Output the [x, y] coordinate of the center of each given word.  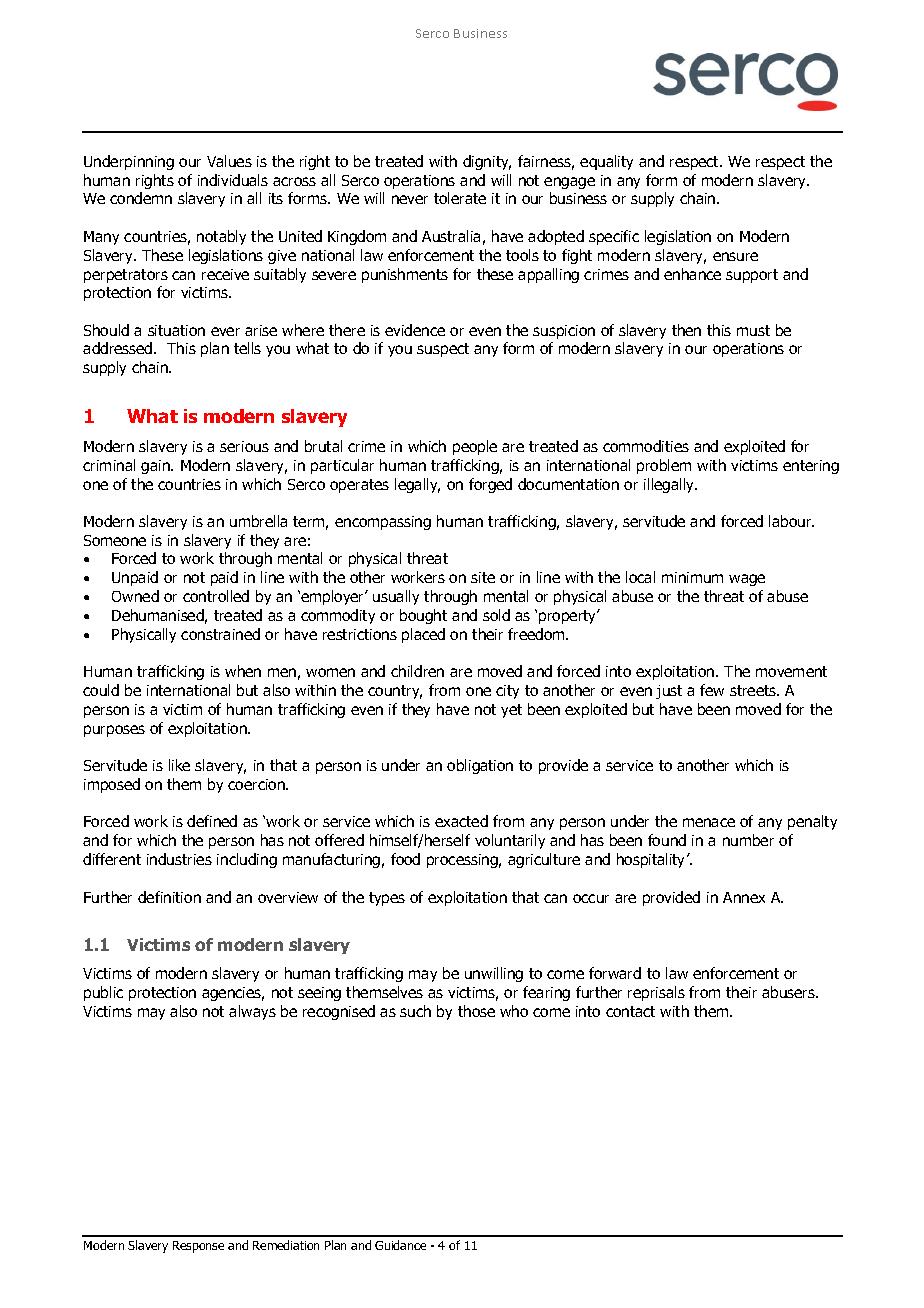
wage [747, 580]
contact [630, 1011]
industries [179, 859]
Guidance [400, 1245]
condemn [141, 198]
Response [198, 1247]
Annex [744, 897]
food [405, 859]
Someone [115, 540]
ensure [735, 256]
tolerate [460, 198]
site [483, 577]
